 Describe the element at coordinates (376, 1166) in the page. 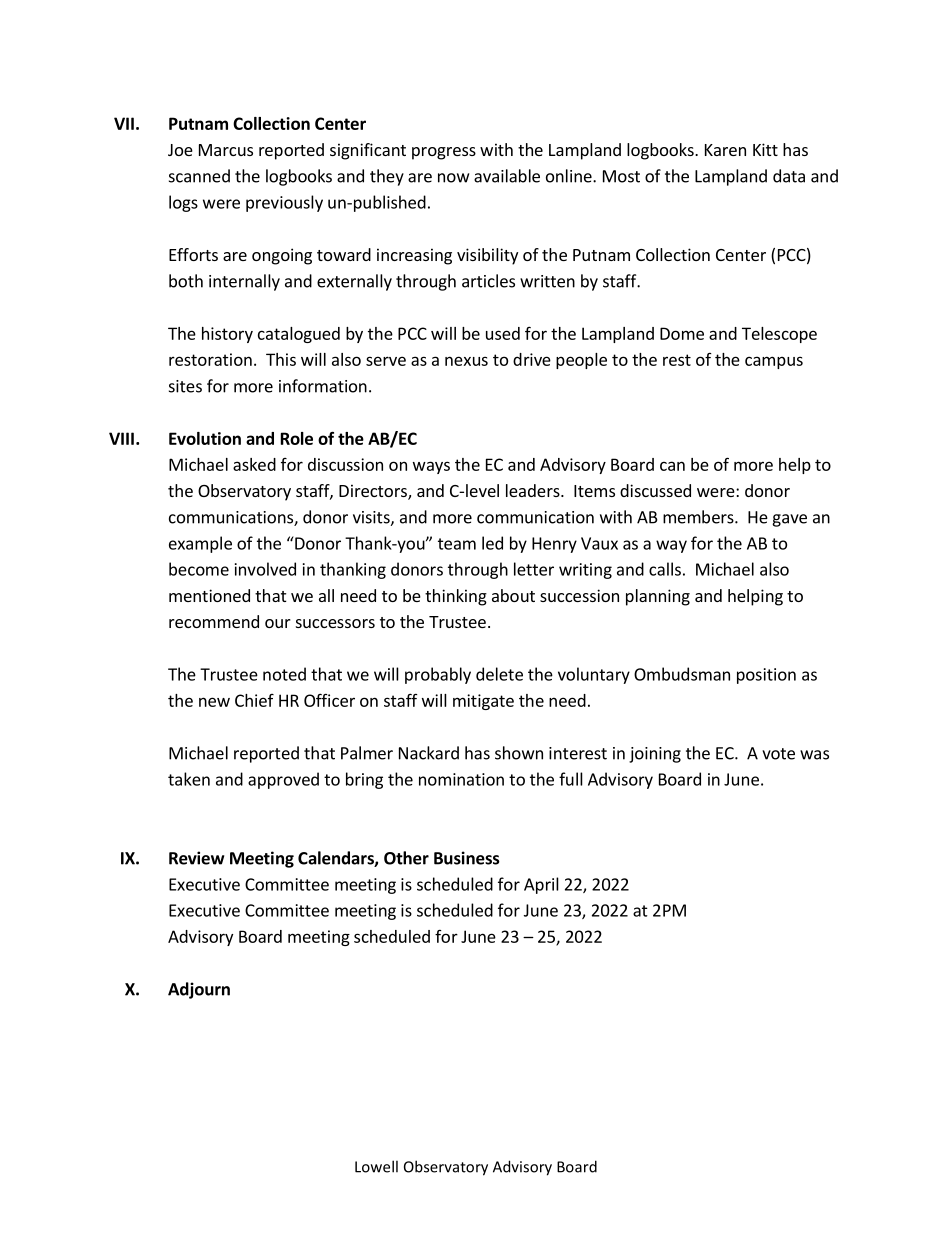

I see `Lowell` at that location.
